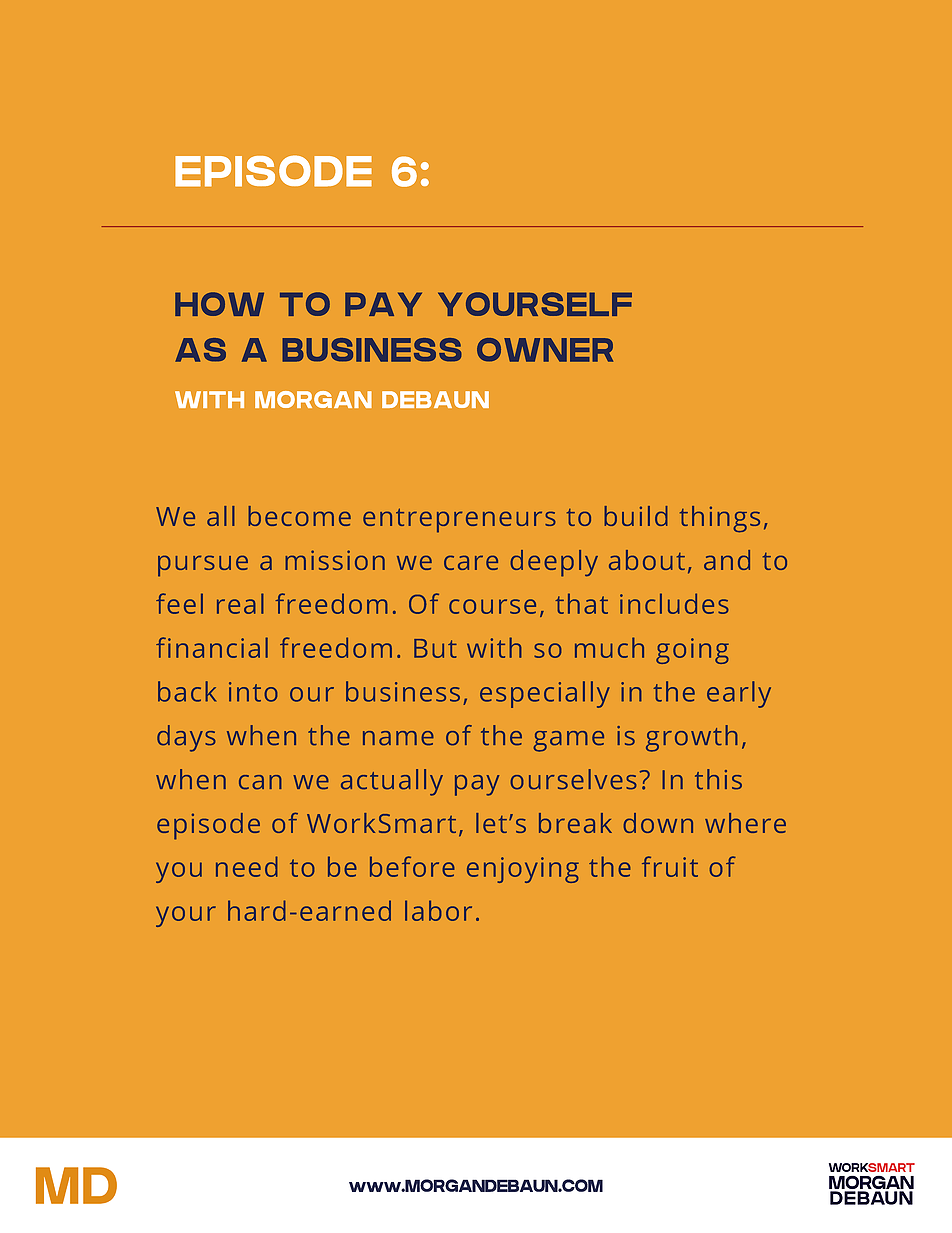 This screenshot has height=1233, width=952. Describe the element at coordinates (545, 350) in the screenshot. I see `OWNER` at that location.
